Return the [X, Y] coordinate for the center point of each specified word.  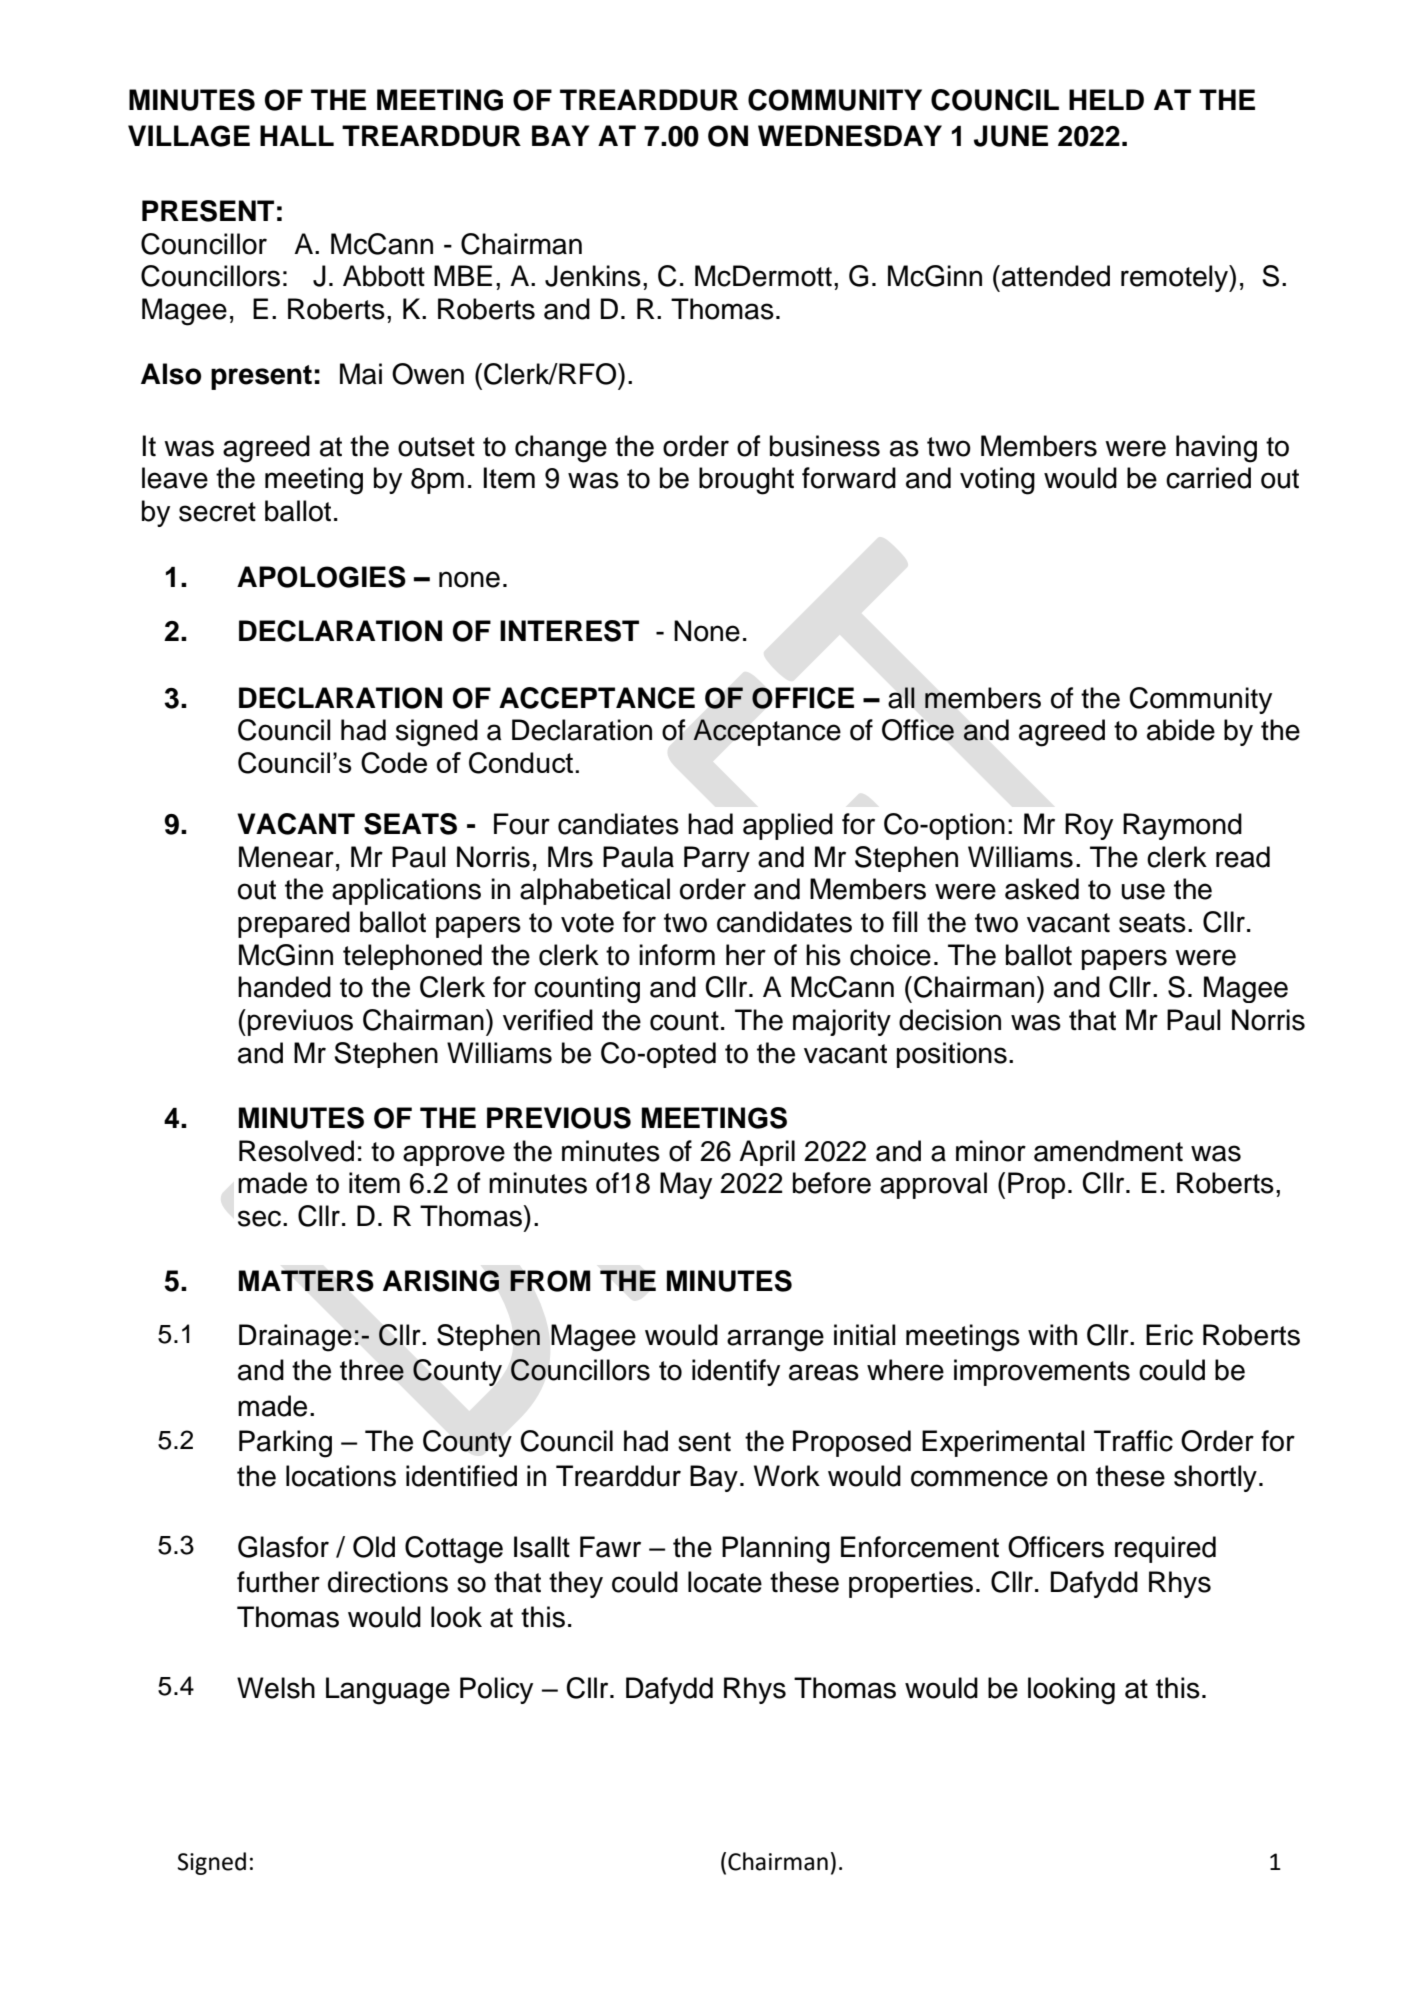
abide [1181, 730]
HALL [297, 135]
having [1216, 449]
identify [736, 1372]
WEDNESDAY [850, 136]
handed [284, 987]
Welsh [276, 1688]
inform [677, 955]
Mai [361, 374]
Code [394, 763]
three [372, 1370]
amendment [1108, 1151]
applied [788, 826]
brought [746, 481]
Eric [1169, 1335]
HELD [1106, 99]
